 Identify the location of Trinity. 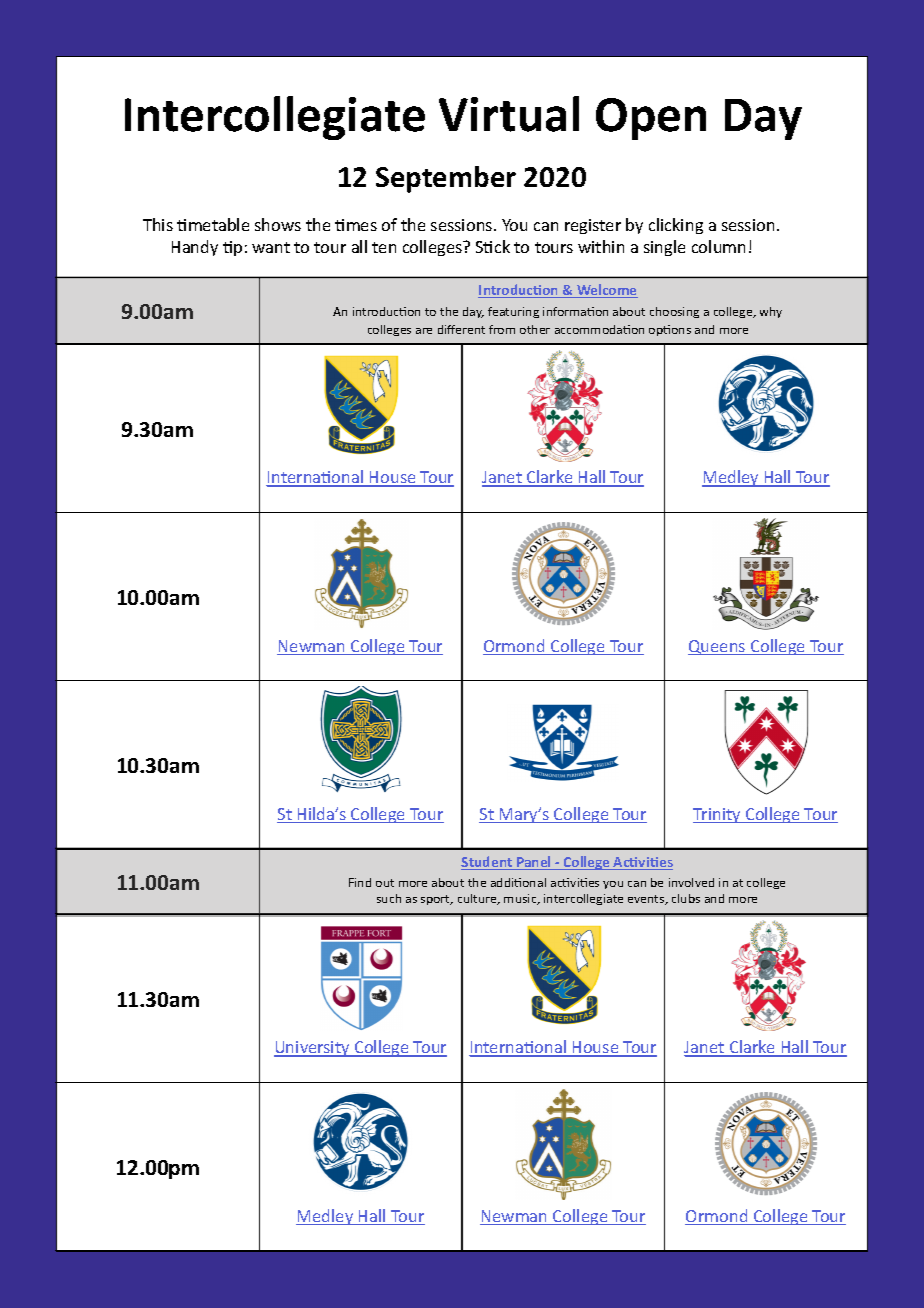
(718, 815).
